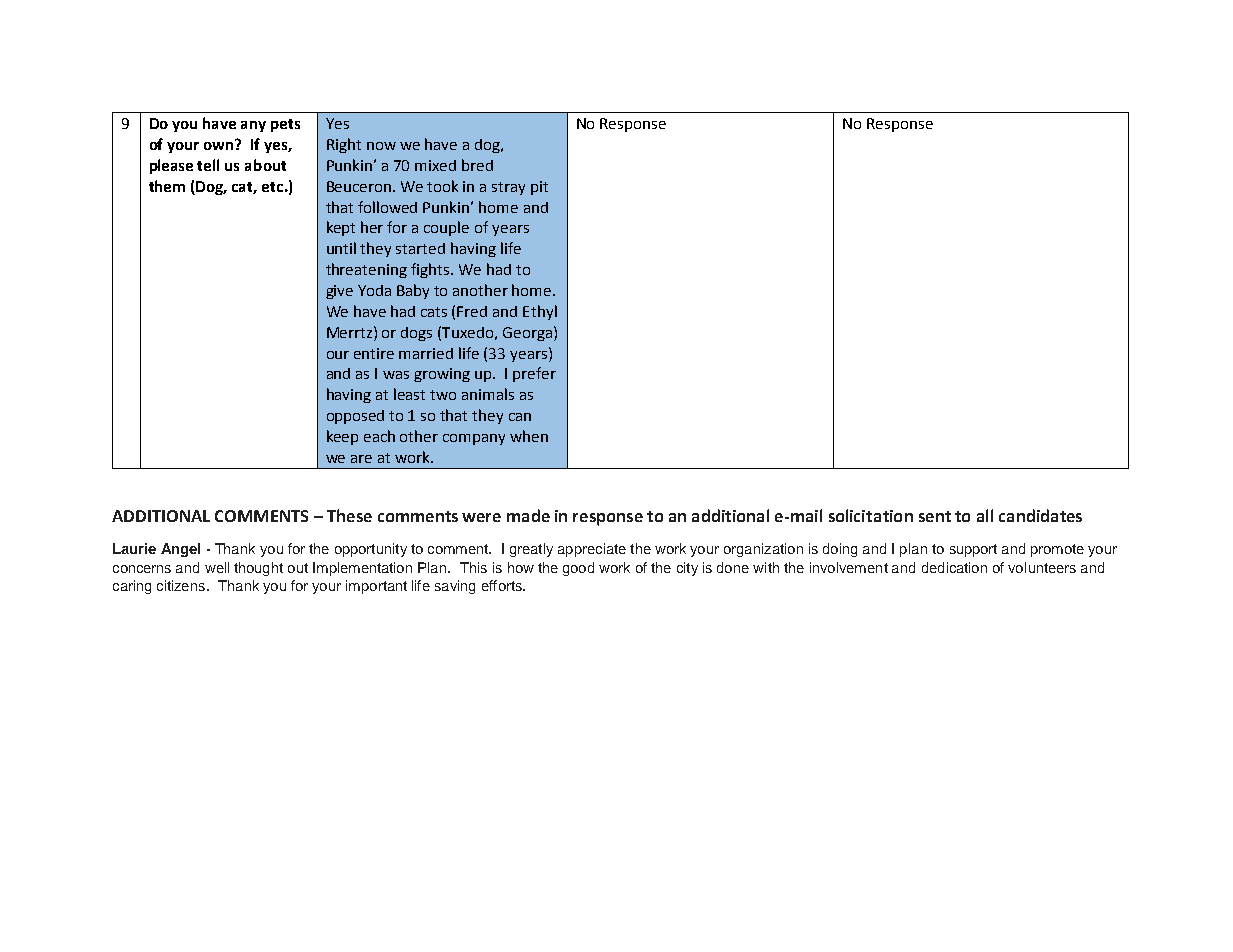 The image size is (1233, 952). Describe the element at coordinates (578, 569) in the image. I see `good` at that location.
